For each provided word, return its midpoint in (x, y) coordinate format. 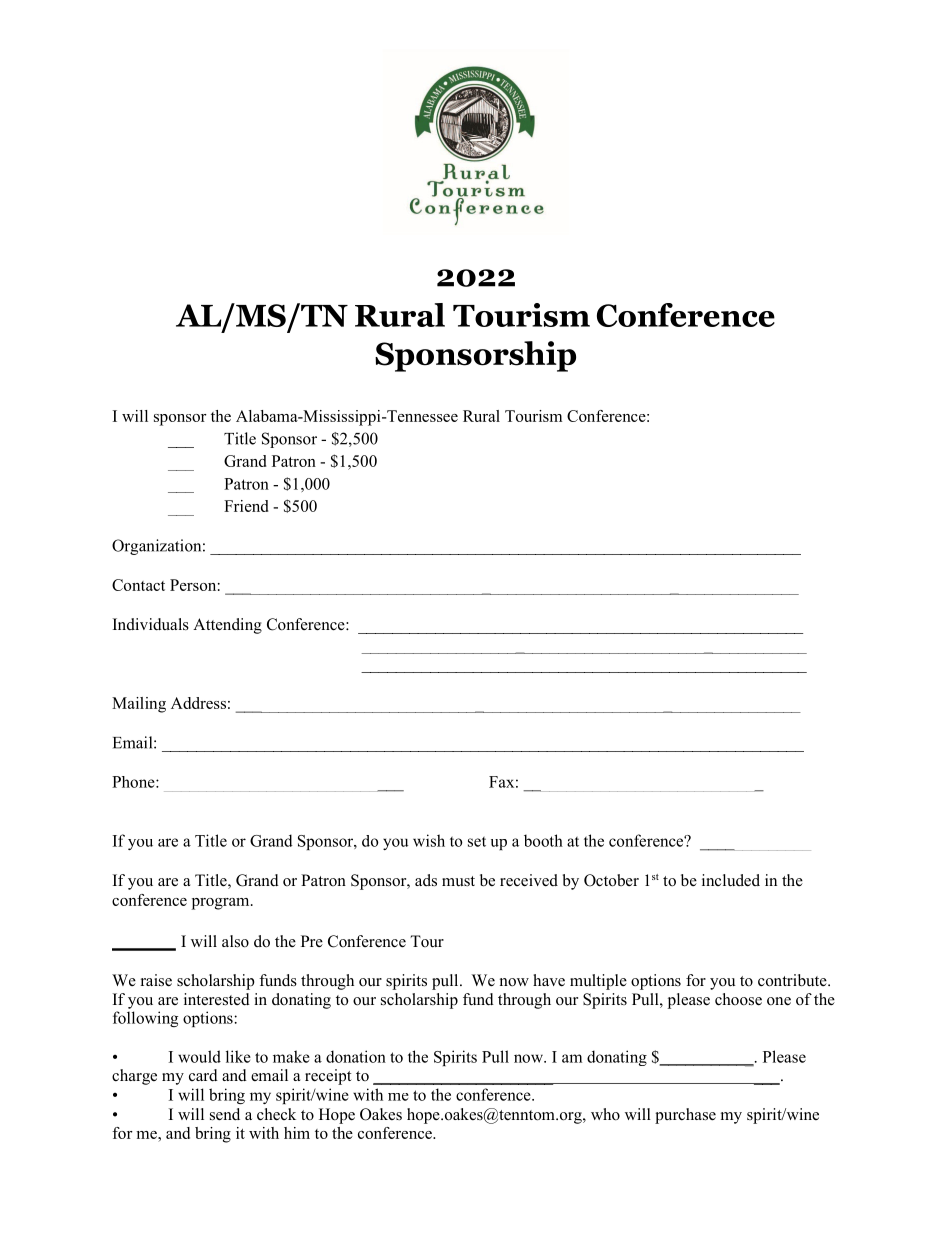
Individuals (151, 624)
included (731, 880)
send (225, 1114)
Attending (227, 626)
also (235, 941)
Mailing (139, 705)
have (549, 980)
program (222, 904)
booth (543, 840)
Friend (246, 506)
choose (738, 999)
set (477, 842)
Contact (138, 585)
